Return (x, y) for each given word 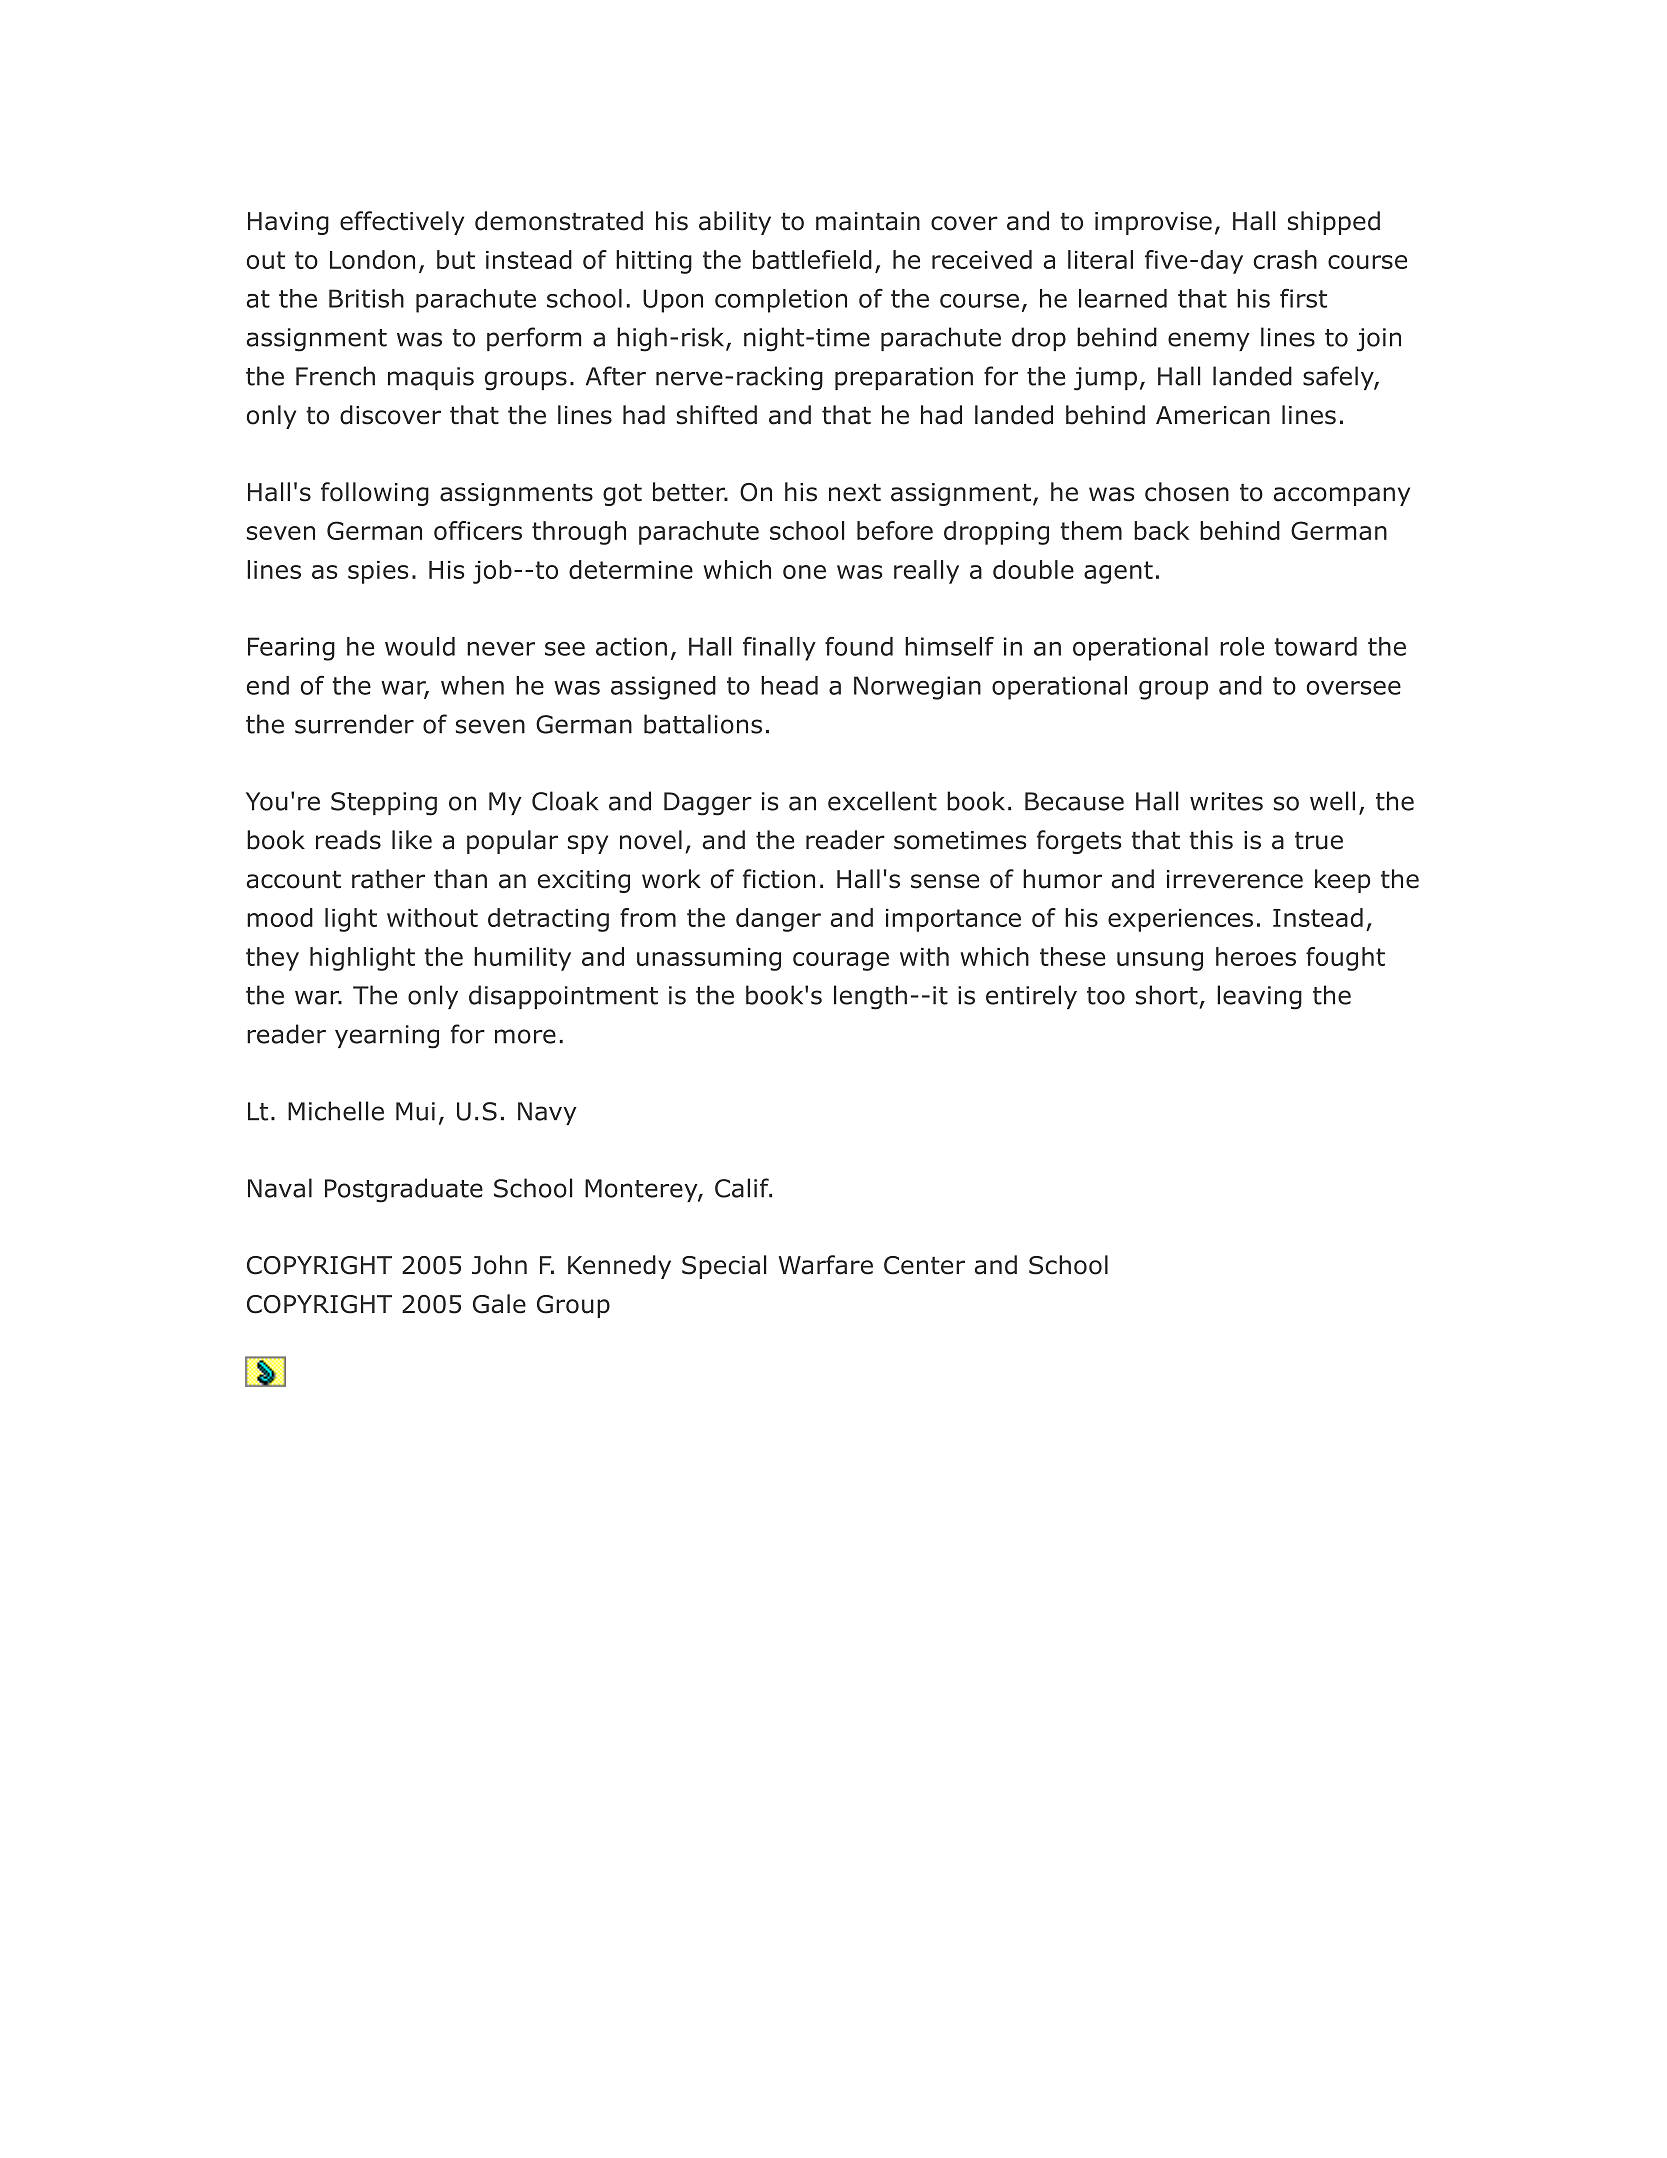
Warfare (825, 1265)
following (375, 494)
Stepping (384, 804)
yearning (387, 1037)
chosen (1187, 492)
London (372, 259)
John (499, 1265)
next (855, 493)
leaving (1259, 997)
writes (1226, 801)
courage (841, 961)
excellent (882, 801)
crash (1285, 259)
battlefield (812, 259)
